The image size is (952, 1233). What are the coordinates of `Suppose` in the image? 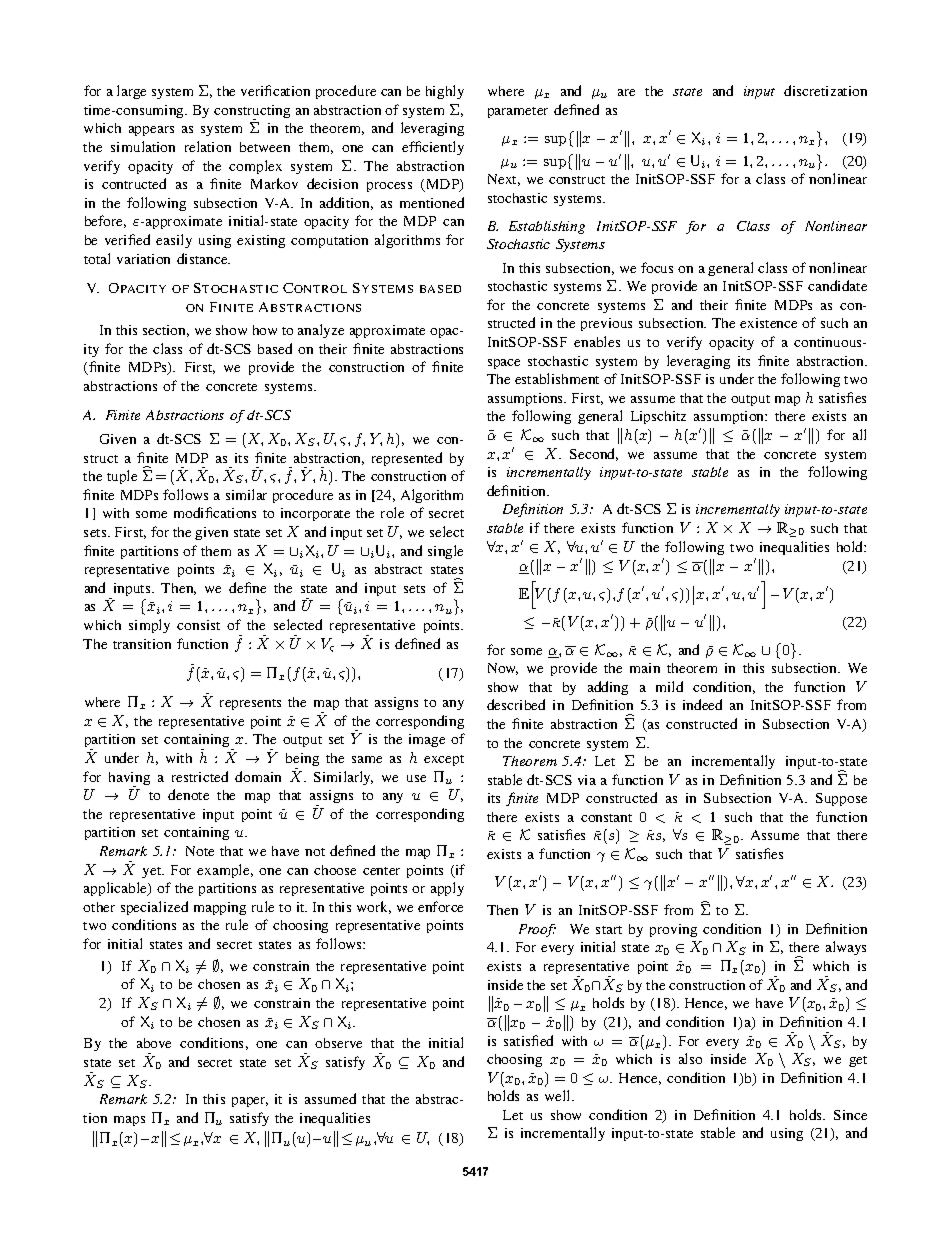 It's located at (841, 799).
